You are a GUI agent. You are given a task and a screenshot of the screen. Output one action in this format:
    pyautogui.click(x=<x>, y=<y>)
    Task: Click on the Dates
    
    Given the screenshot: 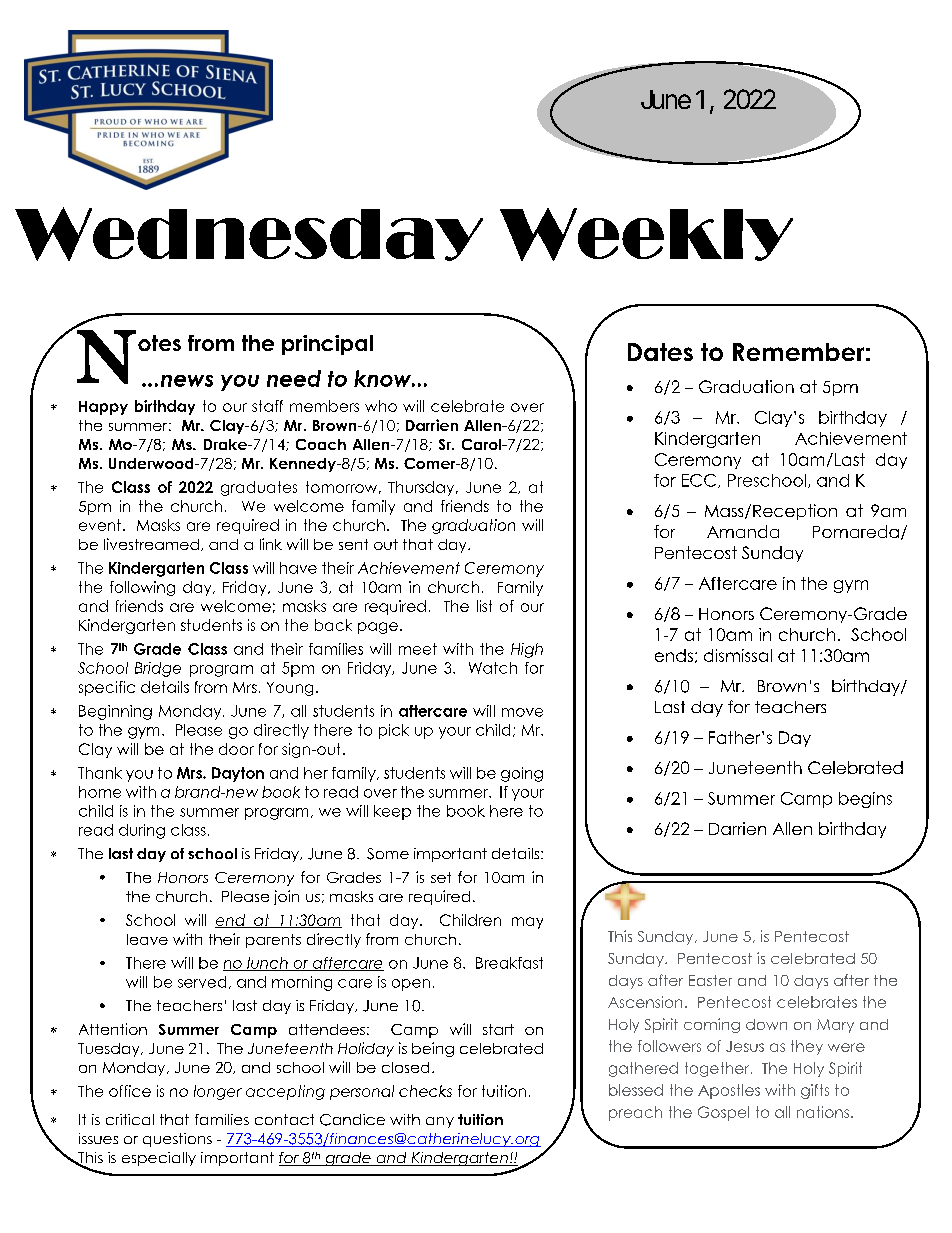 What is the action you would take?
    pyautogui.click(x=660, y=352)
